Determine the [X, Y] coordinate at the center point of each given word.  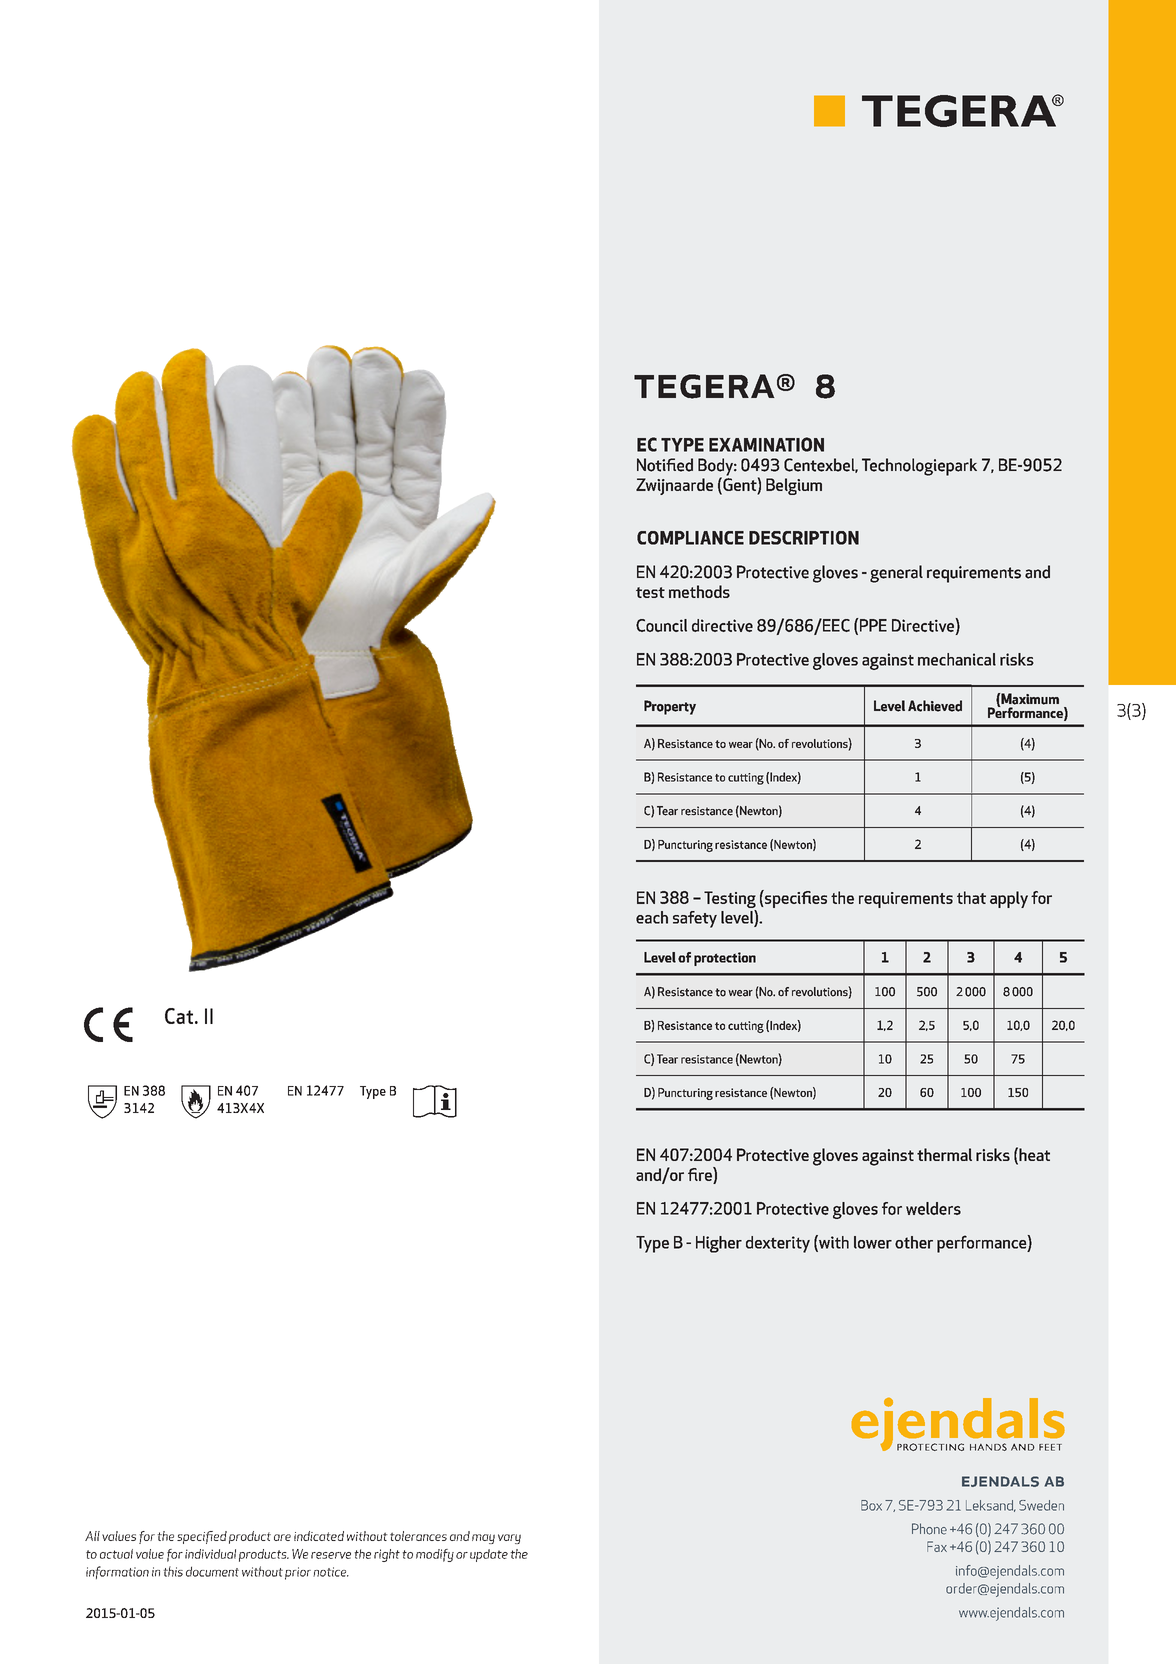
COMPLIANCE [690, 538]
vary [509, 1539]
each [652, 917]
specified [202, 1537]
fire [701, 1174]
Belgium [794, 486]
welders [933, 1208]
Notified [665, 465]
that [971, 897]
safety [695, 919]
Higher [719, 1244]
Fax [937, 1546]
